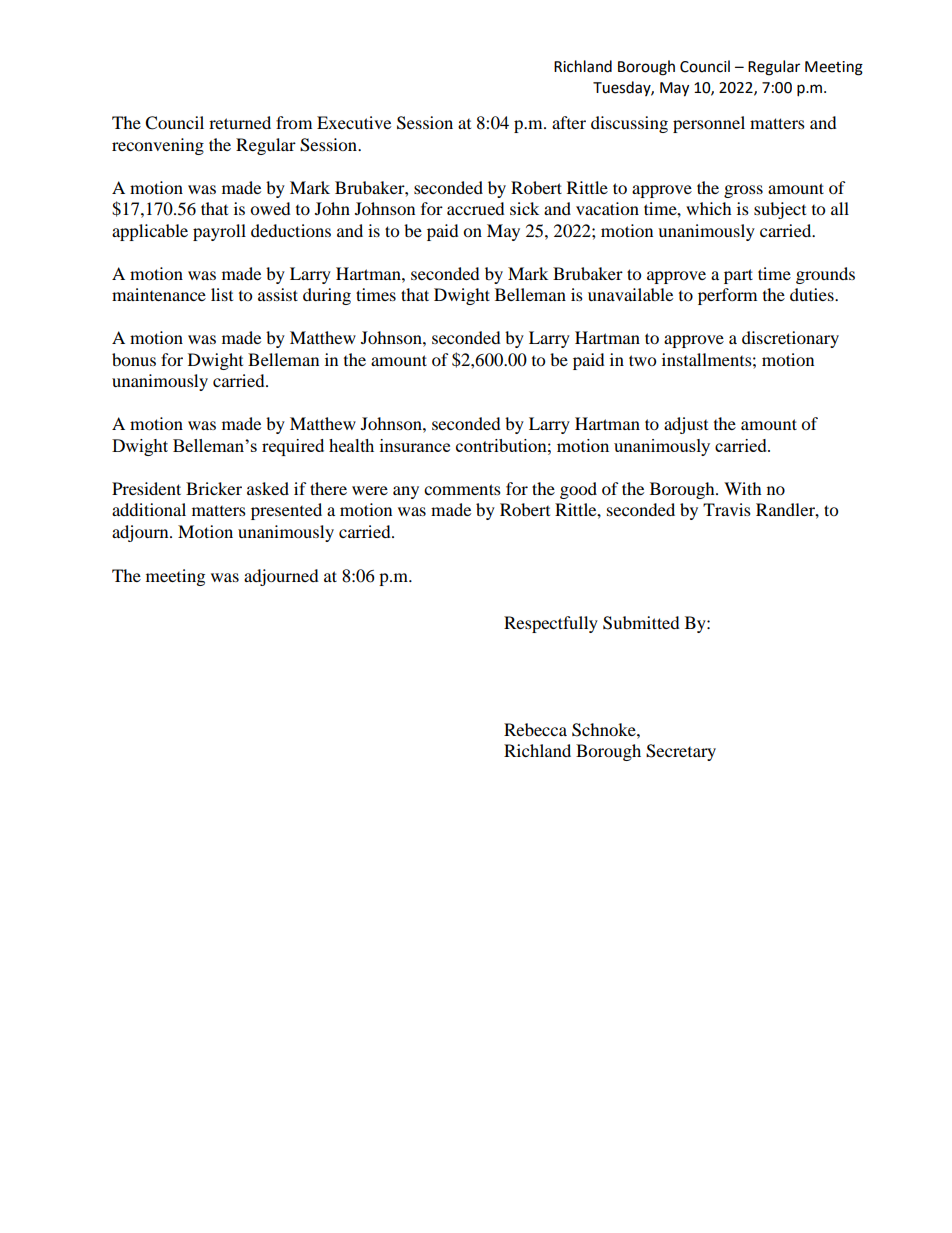 The width and height of the page is (952, 1233). I want to click on personnel, so click(709, 124).
